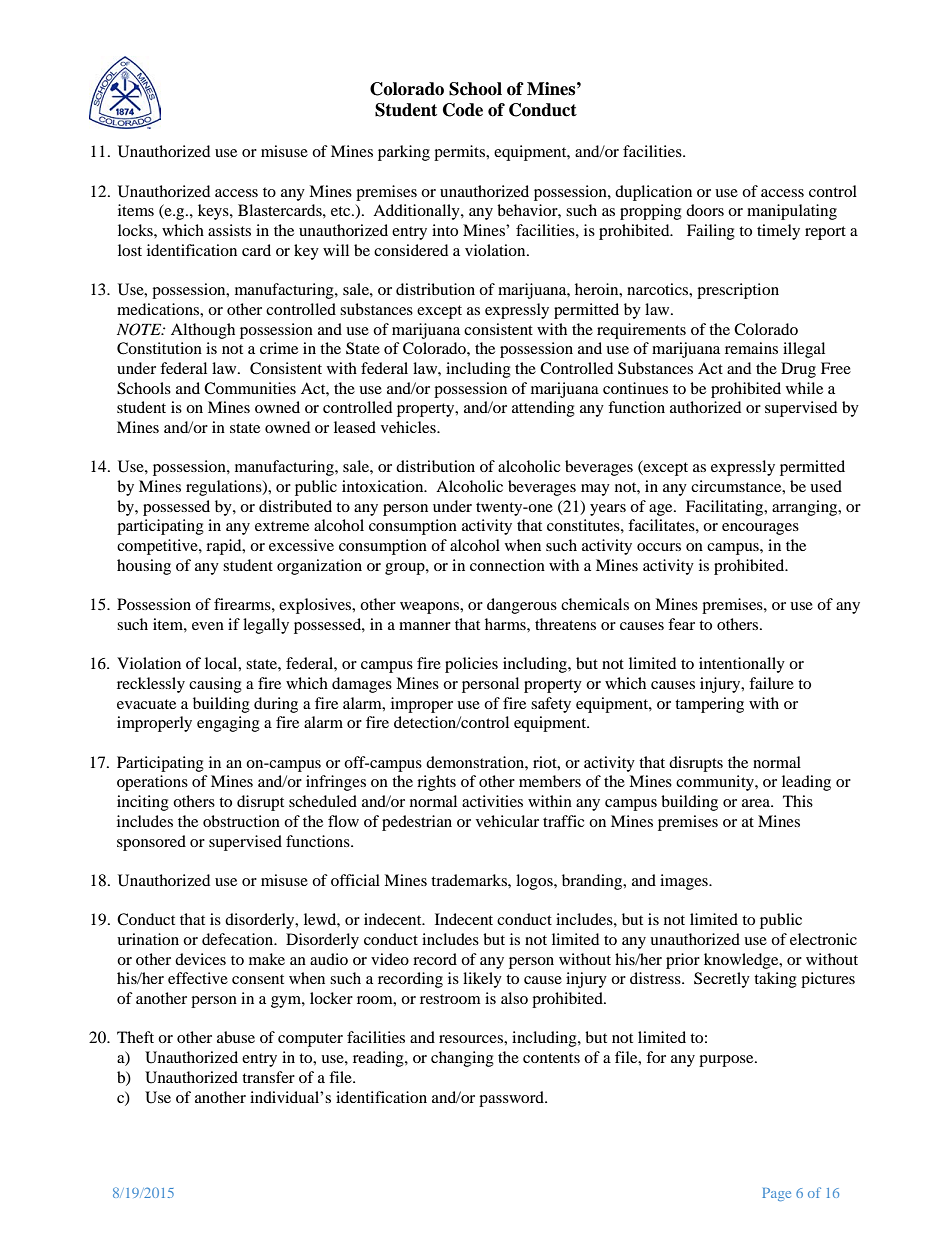  I want to click on vehicles, so click(409, 427).
